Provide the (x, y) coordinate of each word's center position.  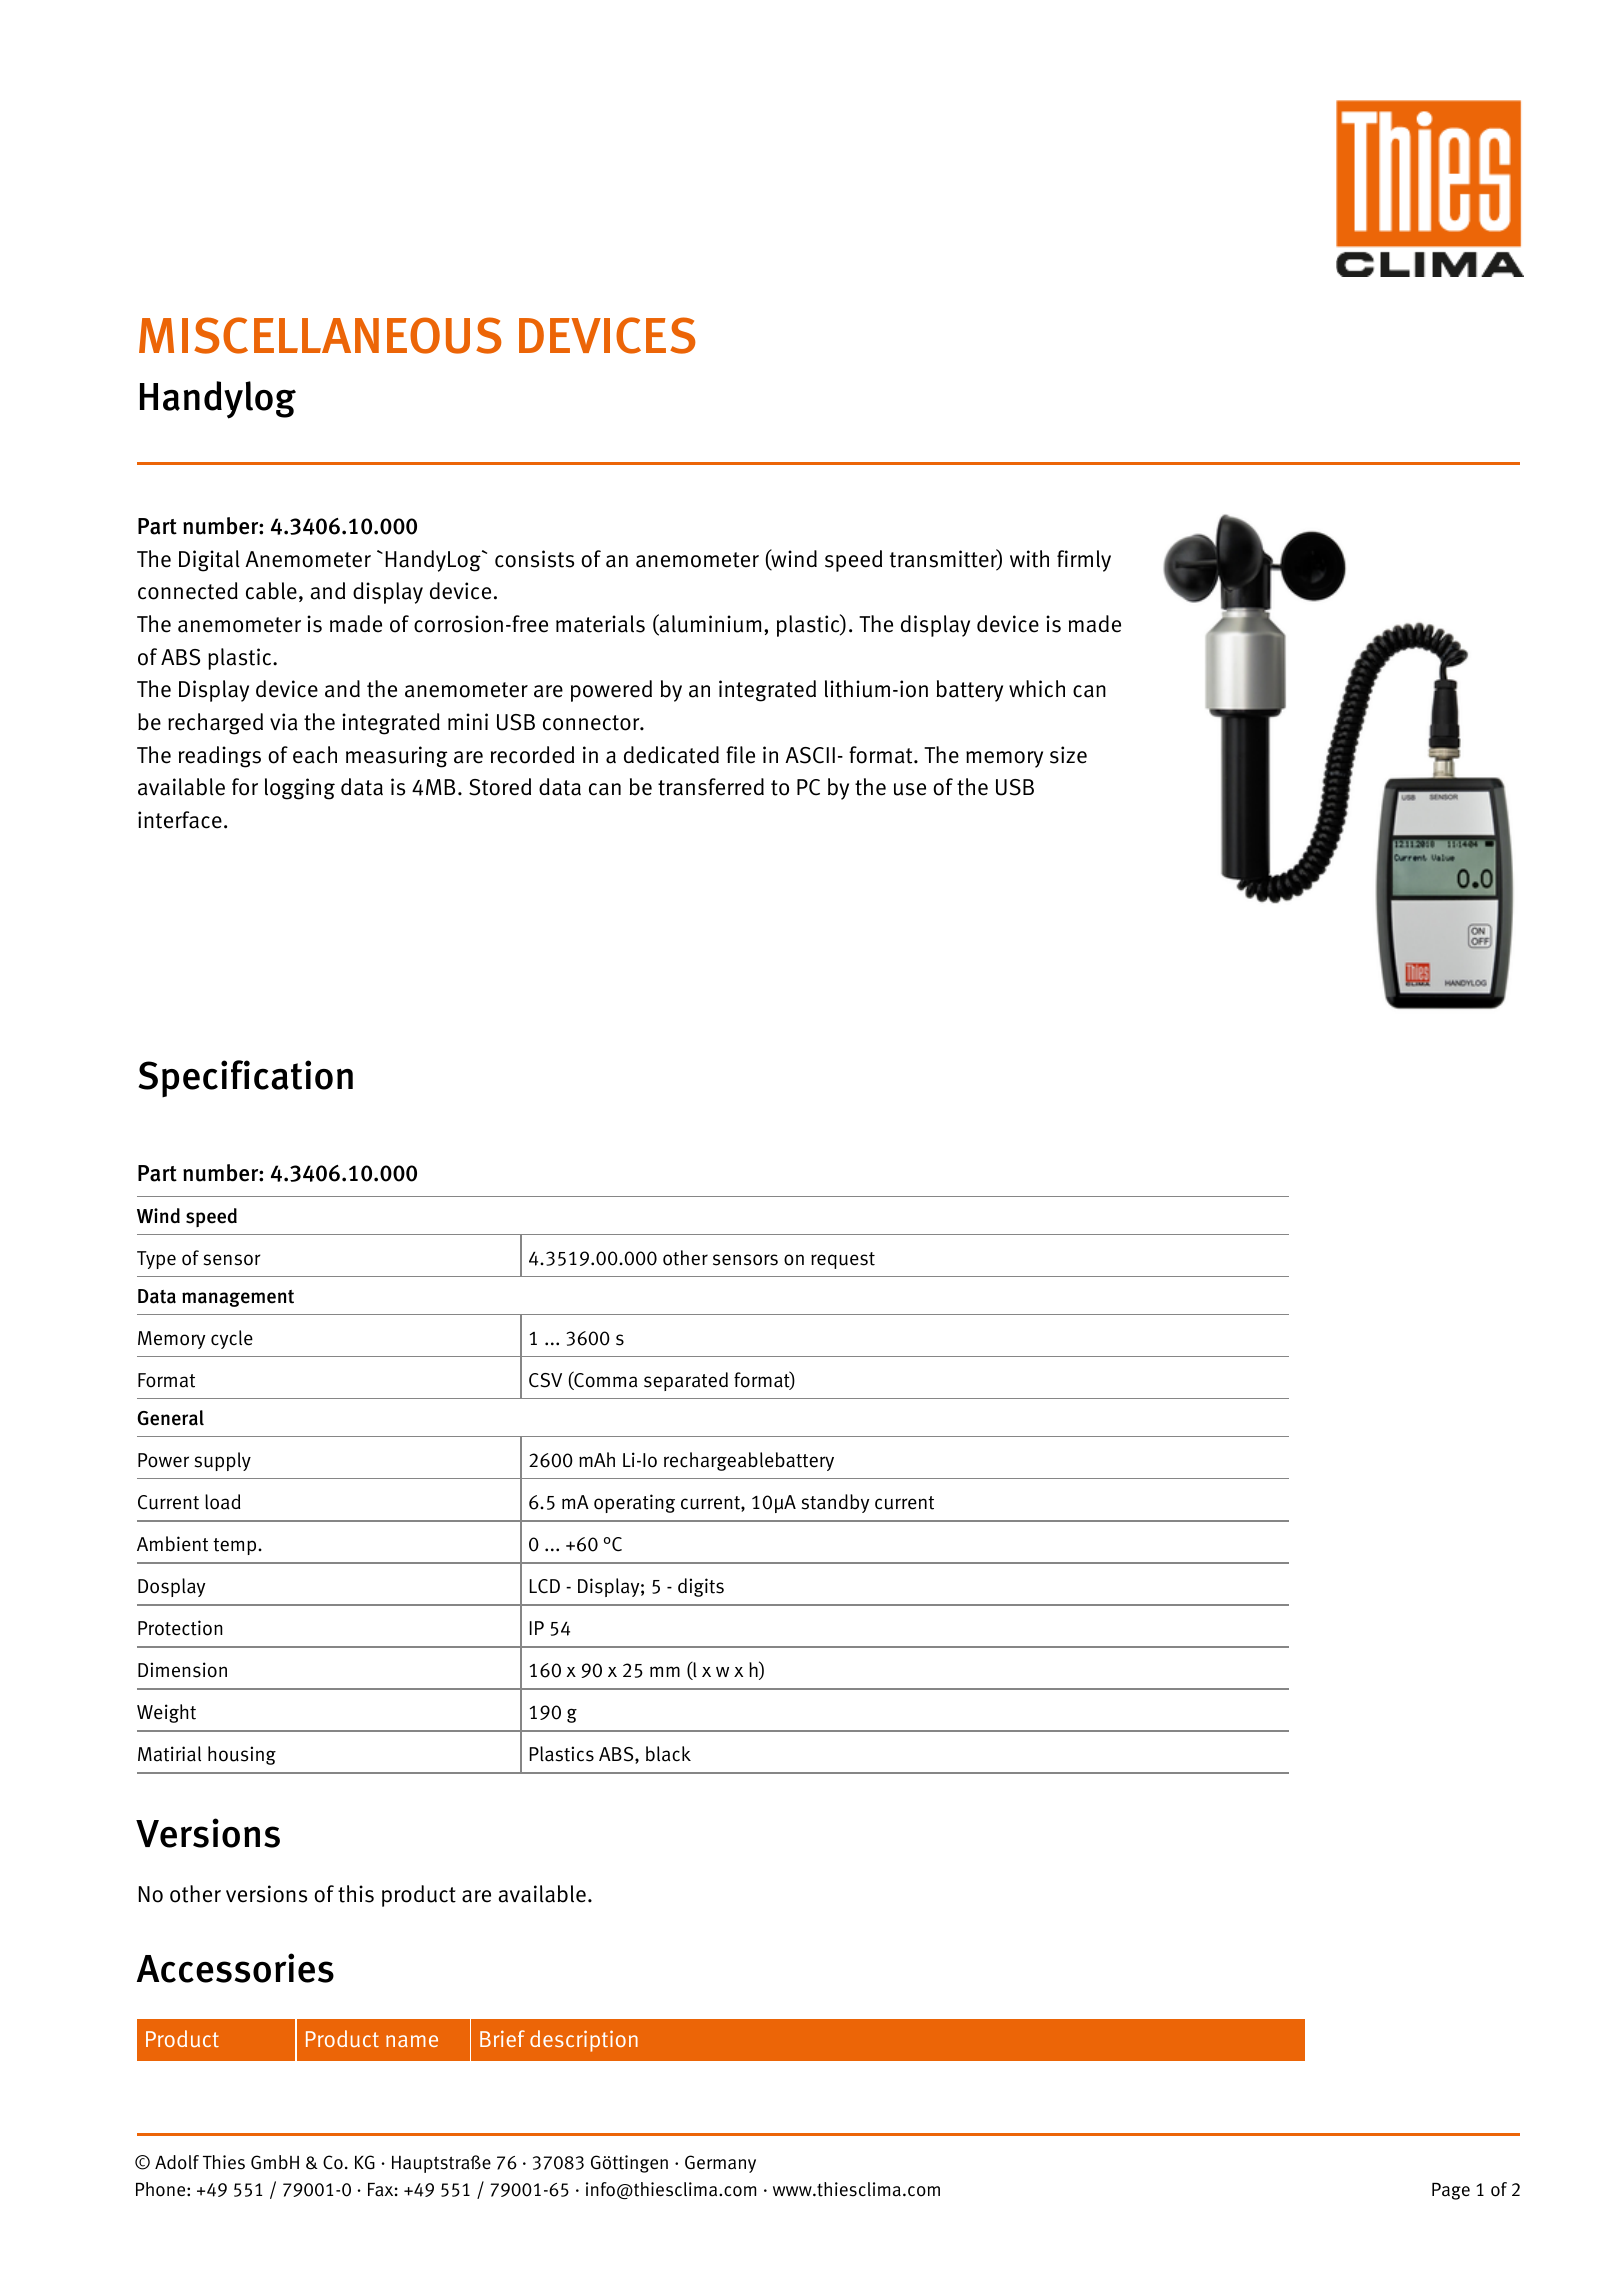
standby (835, 1503)
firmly (1084, 561)
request (843, 1260)
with (1029, 559)
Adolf (177, 2162)
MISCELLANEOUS (320, 335)
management (238, 1298)
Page (1451, 2191)
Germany (720, 2164)
